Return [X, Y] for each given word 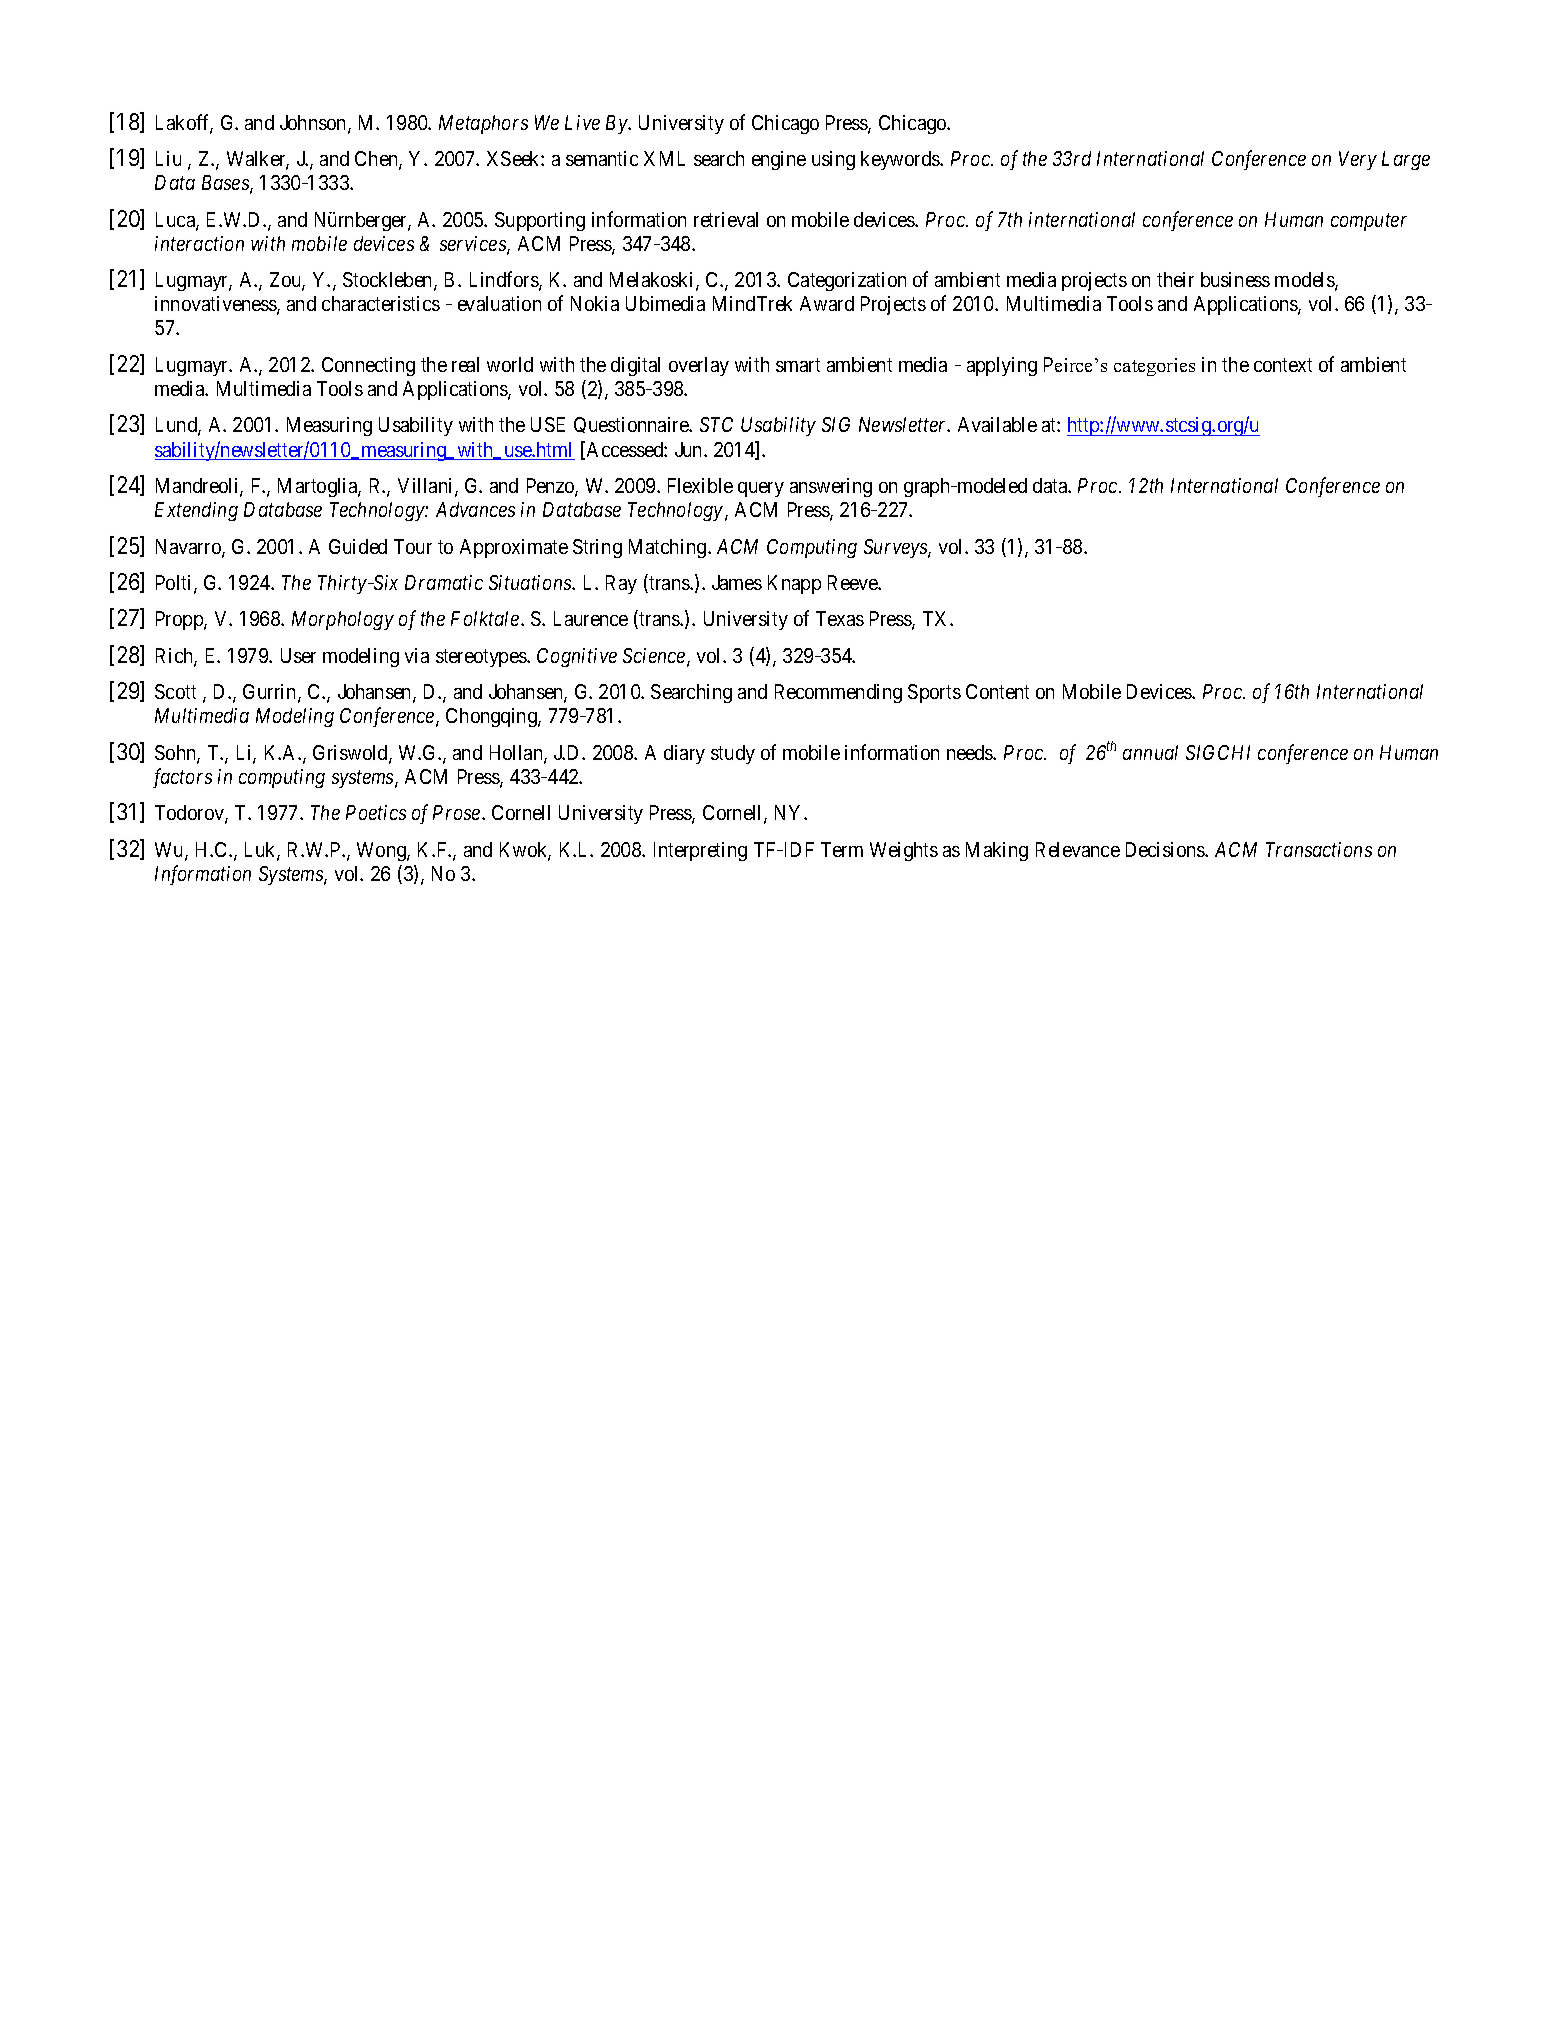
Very [1358, 160]
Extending [196, 511]
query [761, 489]
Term [842, 849]
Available [997, 424]
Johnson [314, 124]
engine [779, 160]
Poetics [376, 812]
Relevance [1078, 849]
